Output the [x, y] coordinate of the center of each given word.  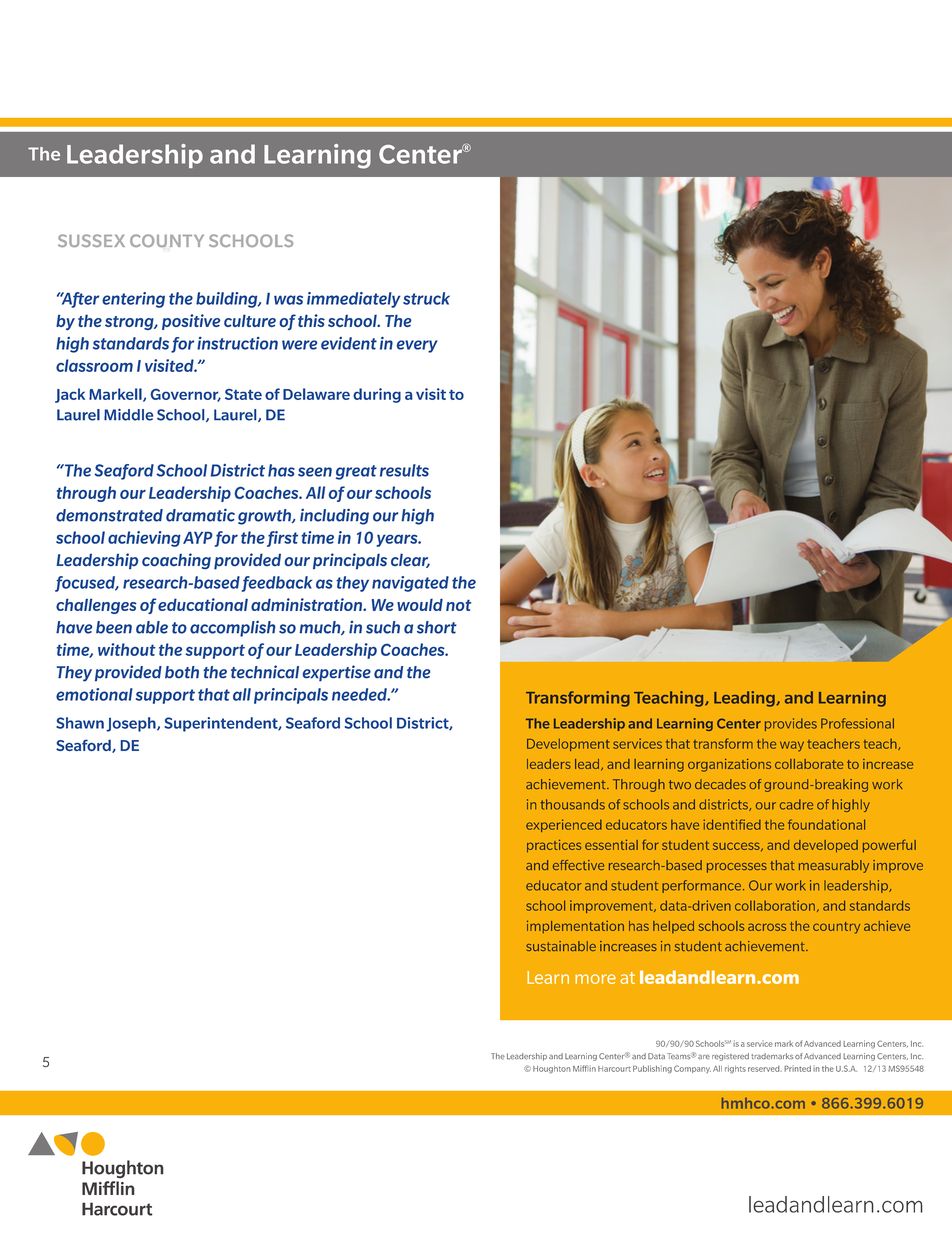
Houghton [552, 1070]
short [437, 627]
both [182, 672]
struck [426, 298]
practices [554, 846]
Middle [128, 415]
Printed [797, 1068]
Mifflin [584, 1068]
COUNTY [167, 240]
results [404, 470]
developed [826, 846]
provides [791, 724]
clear [410, 560]
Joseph [132, 724]
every [417, 346]
